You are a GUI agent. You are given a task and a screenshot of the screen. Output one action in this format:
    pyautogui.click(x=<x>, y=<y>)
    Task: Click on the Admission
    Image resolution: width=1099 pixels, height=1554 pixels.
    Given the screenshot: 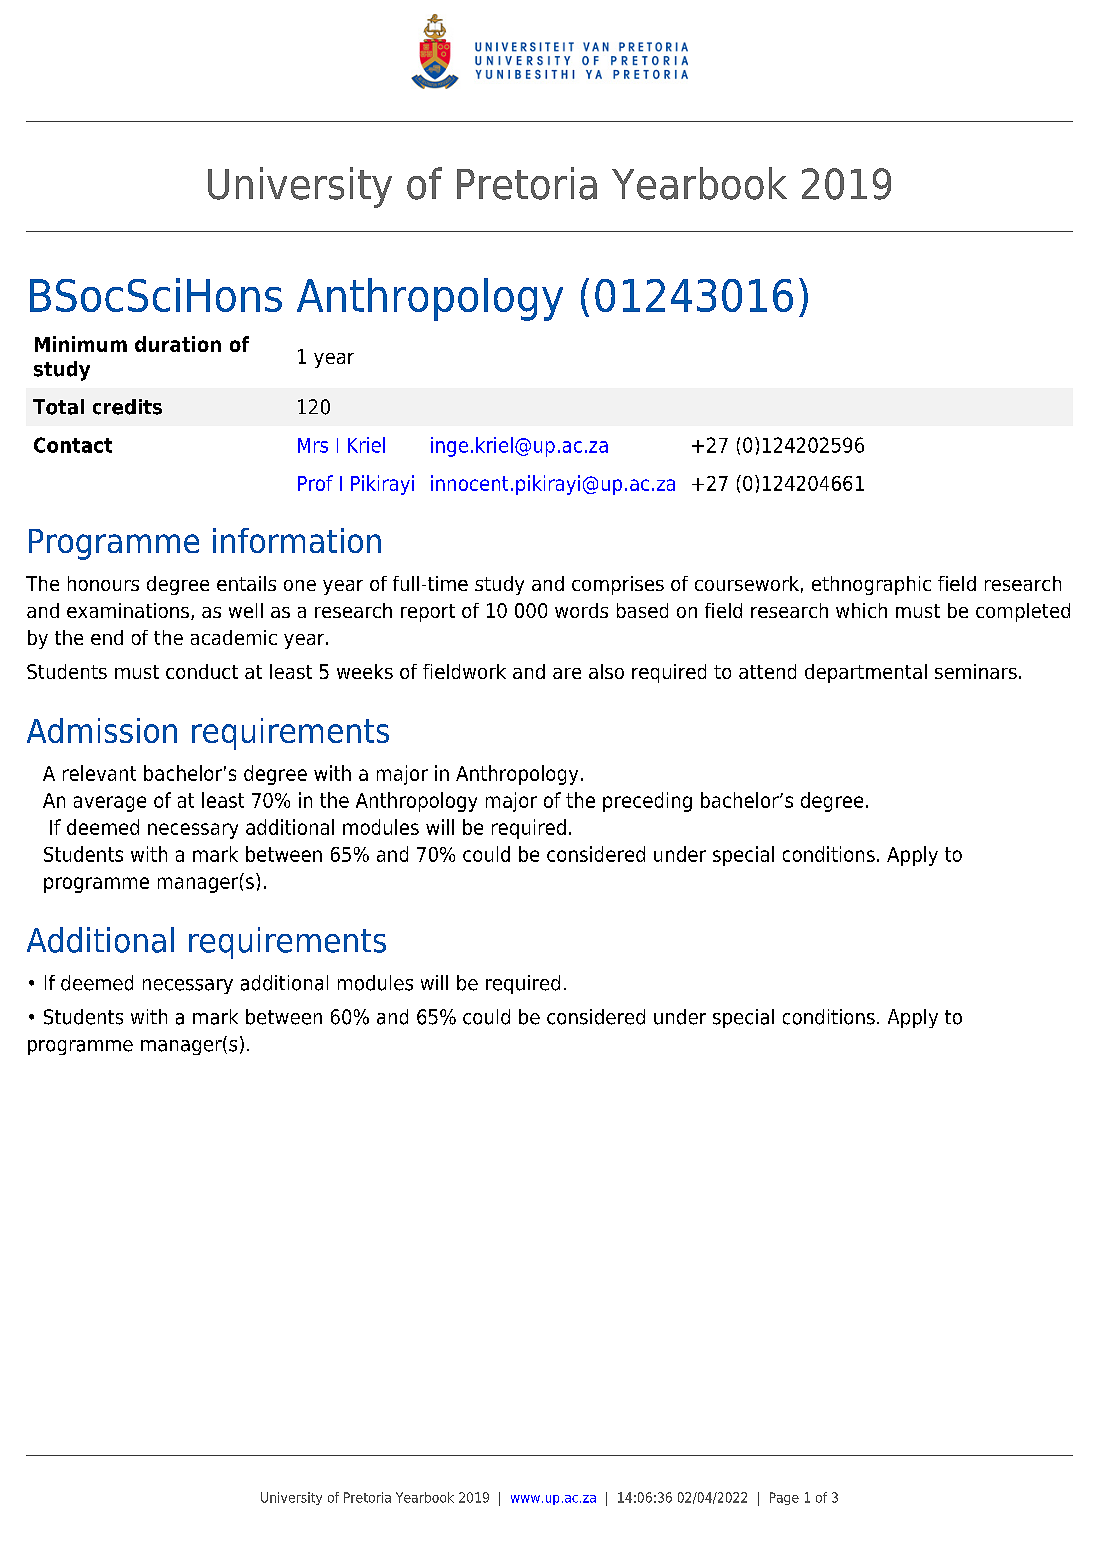 What is the action you would take?
    pyautogui.click(x=102, y=730)
